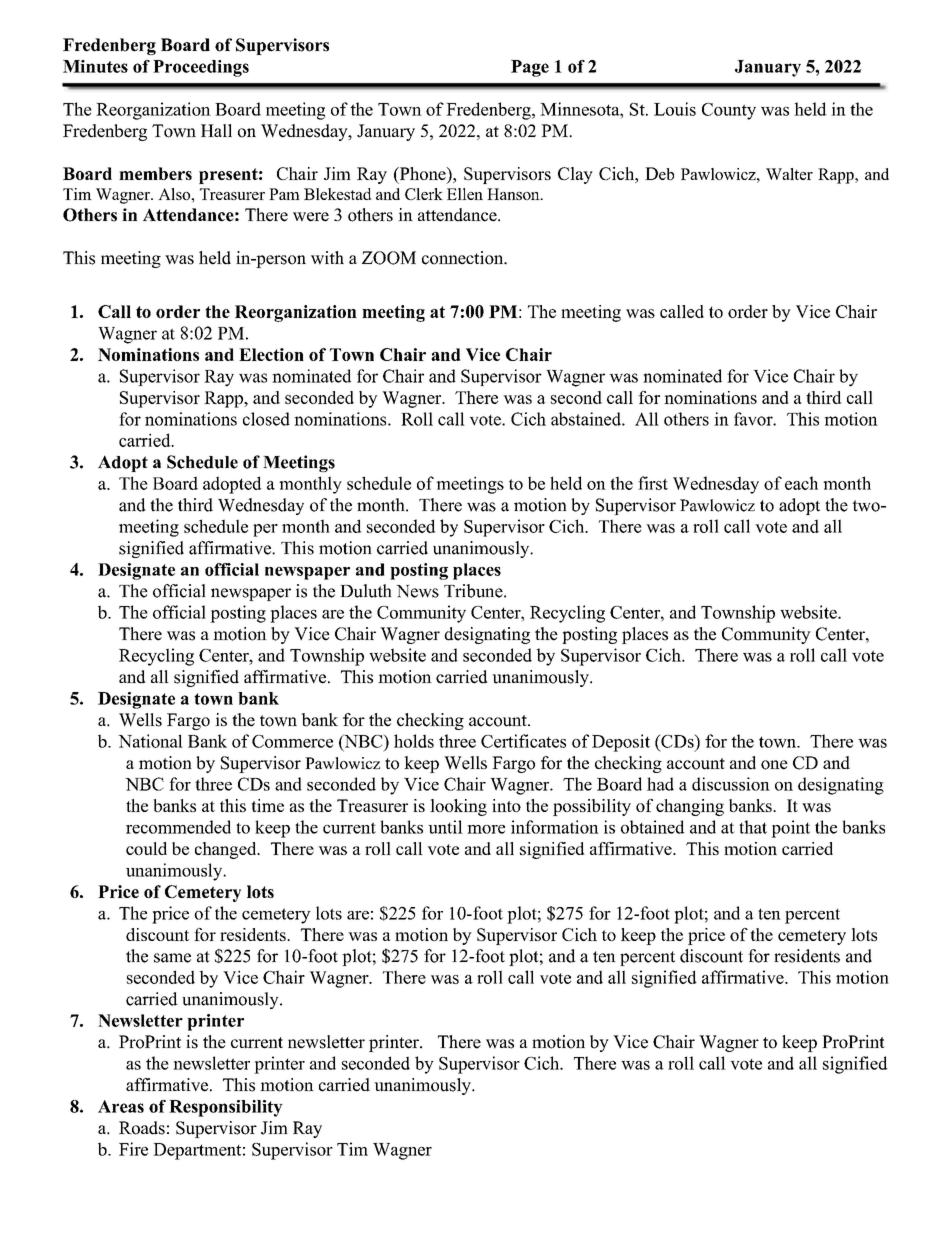 The image size is (952, 1233). I want to click on closed, so click(266, 419).
